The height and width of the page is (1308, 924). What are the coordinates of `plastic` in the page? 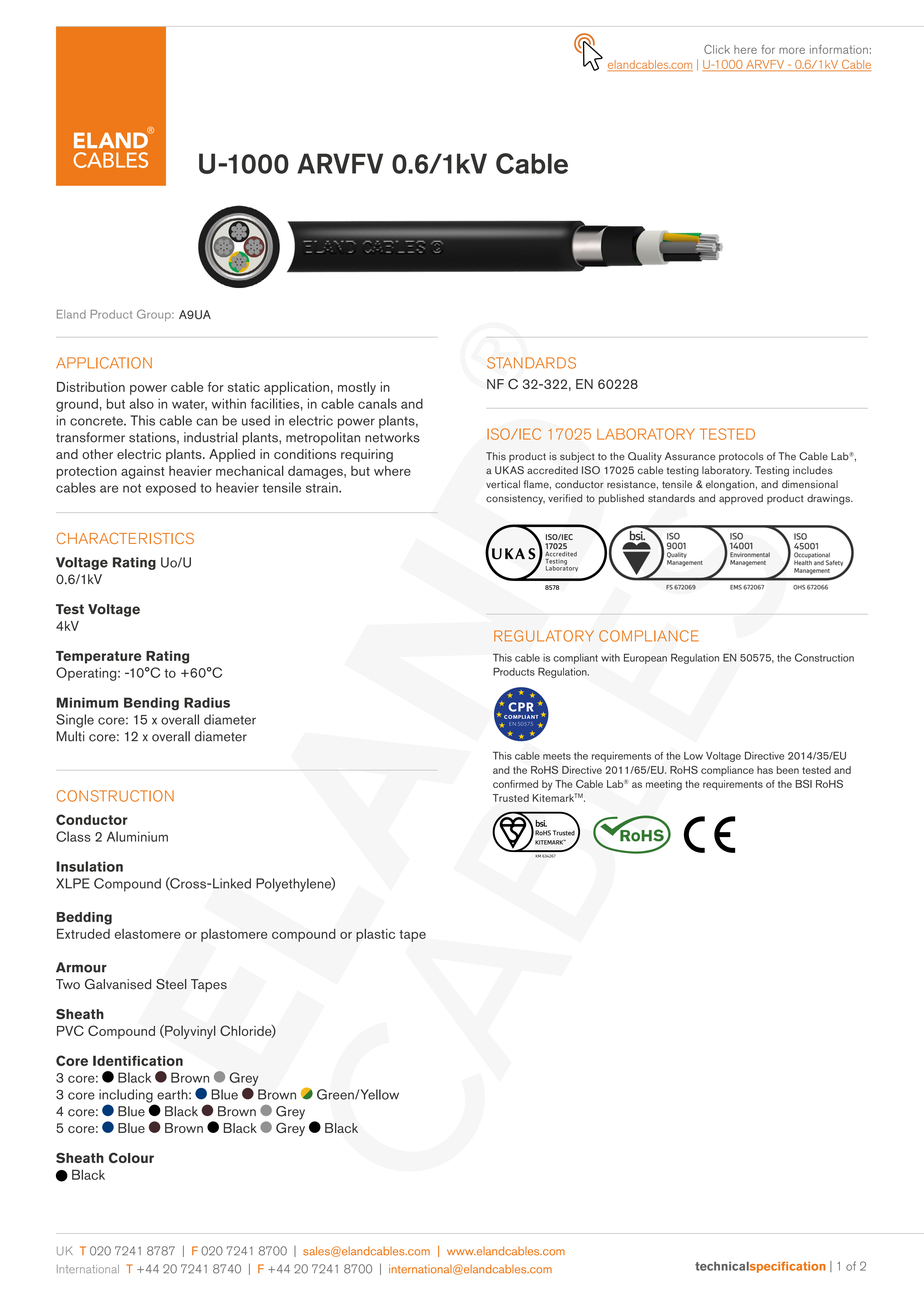 It's located at (375, 935).
